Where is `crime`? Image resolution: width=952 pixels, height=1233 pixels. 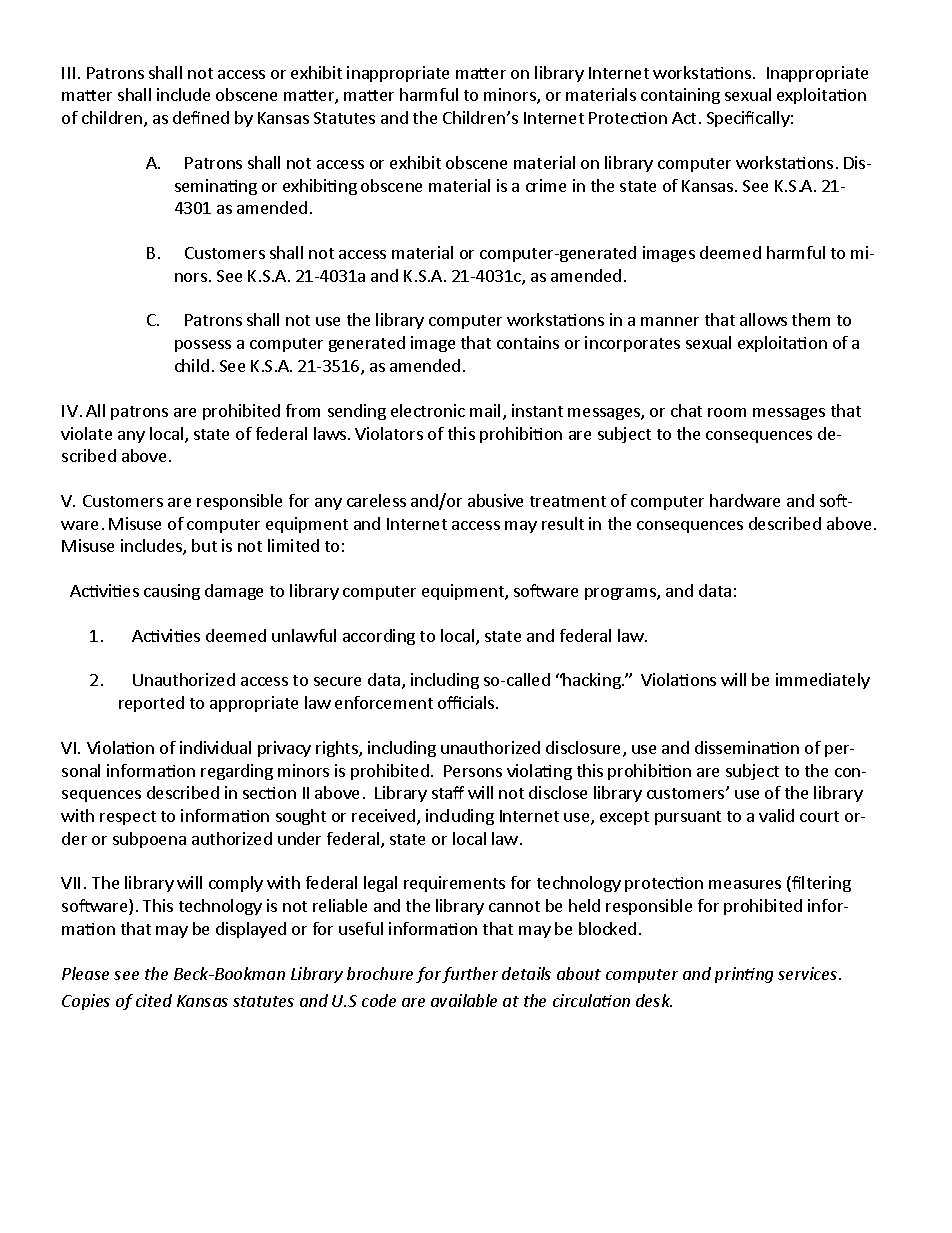 crime is located at coordinates (546, 185).
